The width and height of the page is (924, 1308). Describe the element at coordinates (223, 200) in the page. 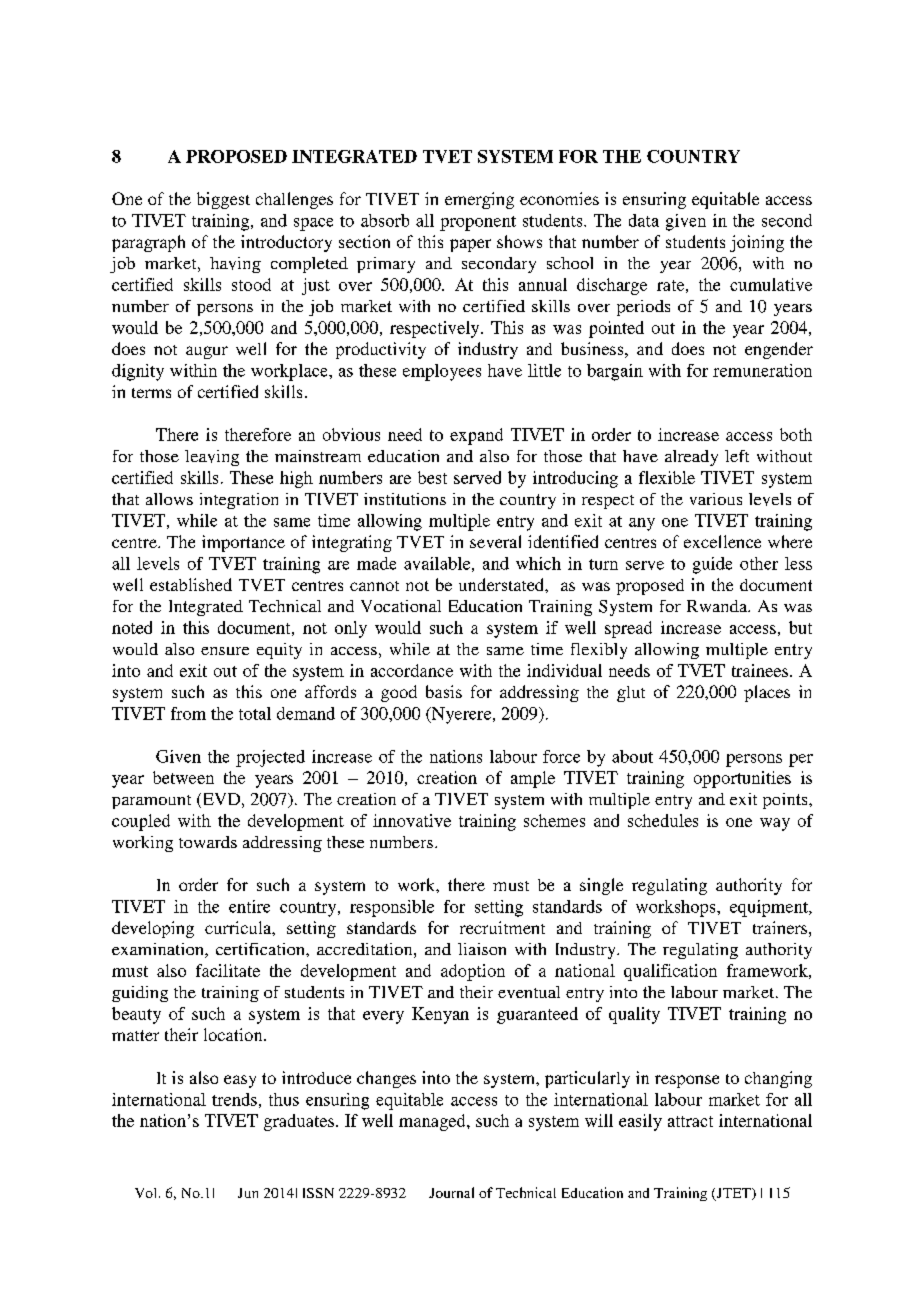

I see `biggest` at that location.
